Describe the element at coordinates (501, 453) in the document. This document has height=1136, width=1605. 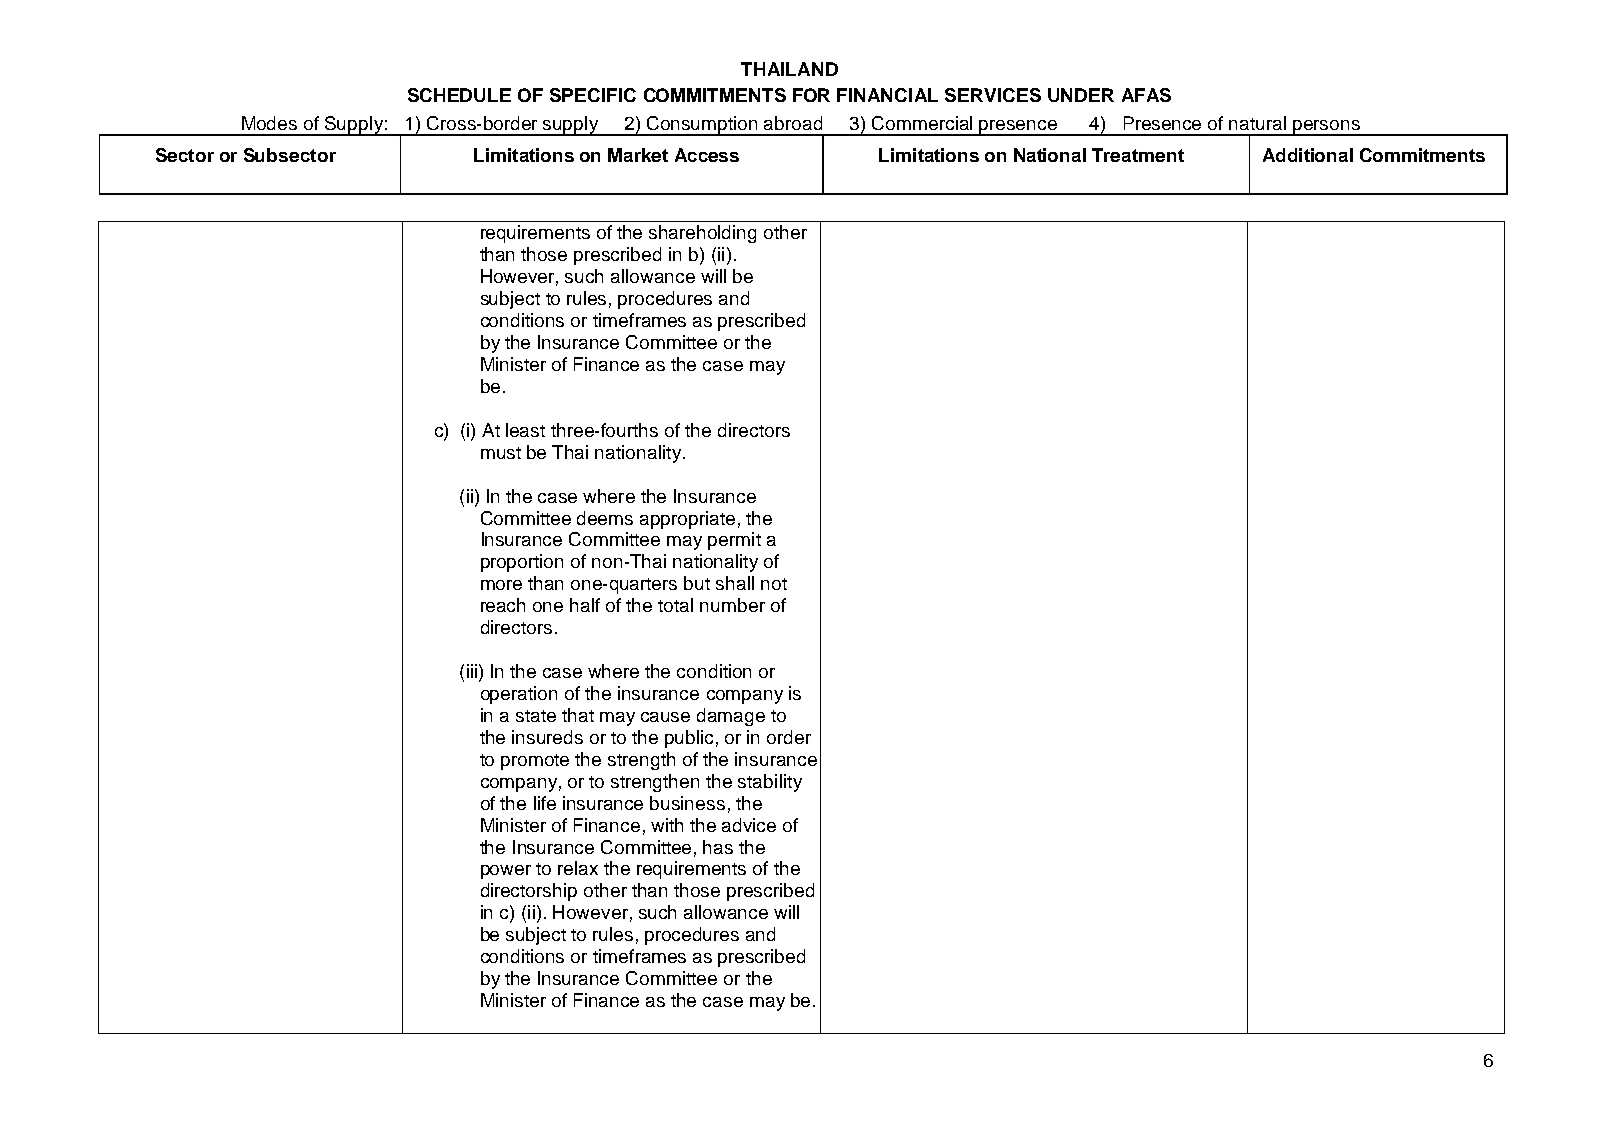
I see `must` at that location.
